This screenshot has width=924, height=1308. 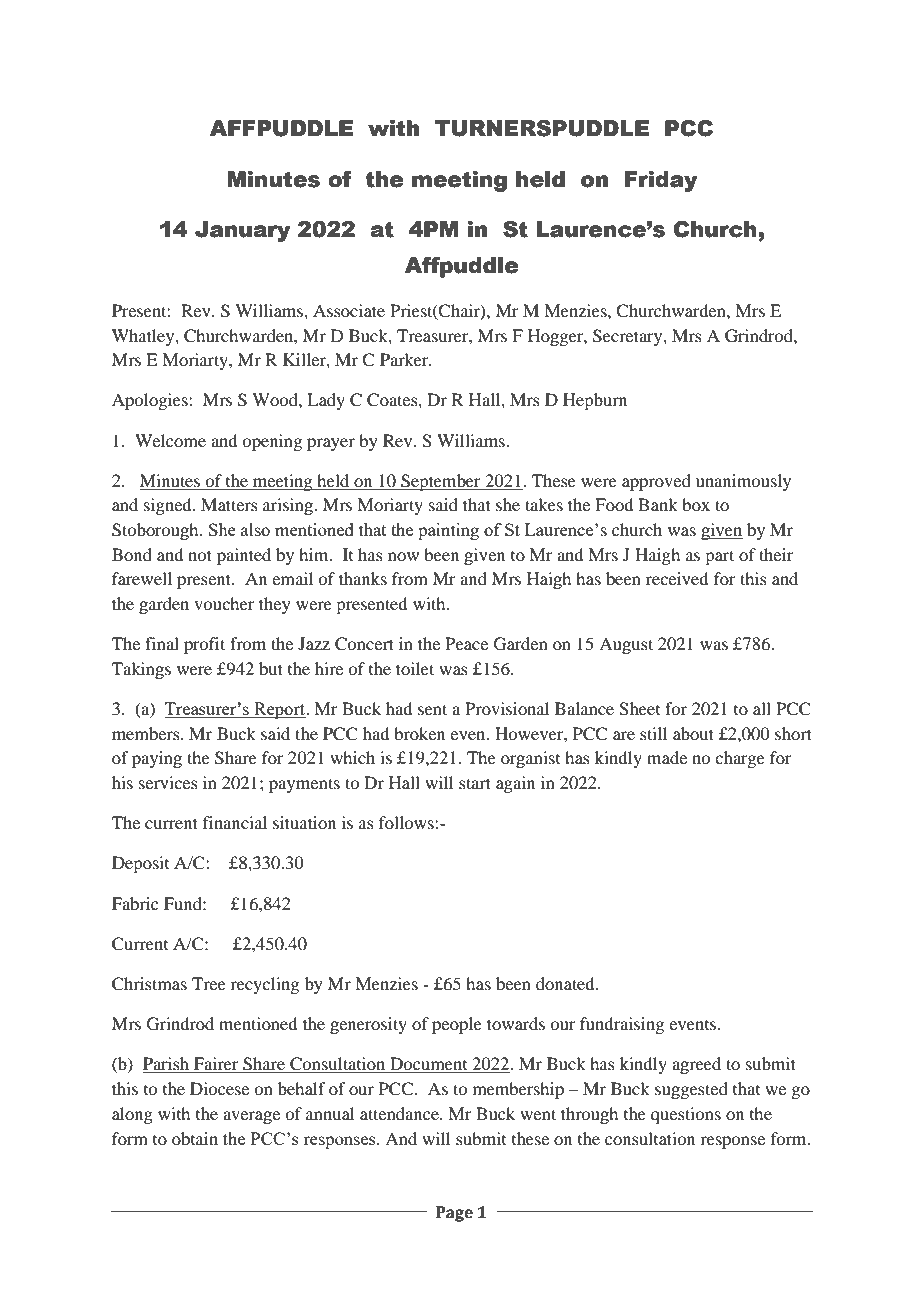 What do you see at coordinates (454, 1214) in the screenshot?
I see `Page` at bounding box center [454, 1214].
